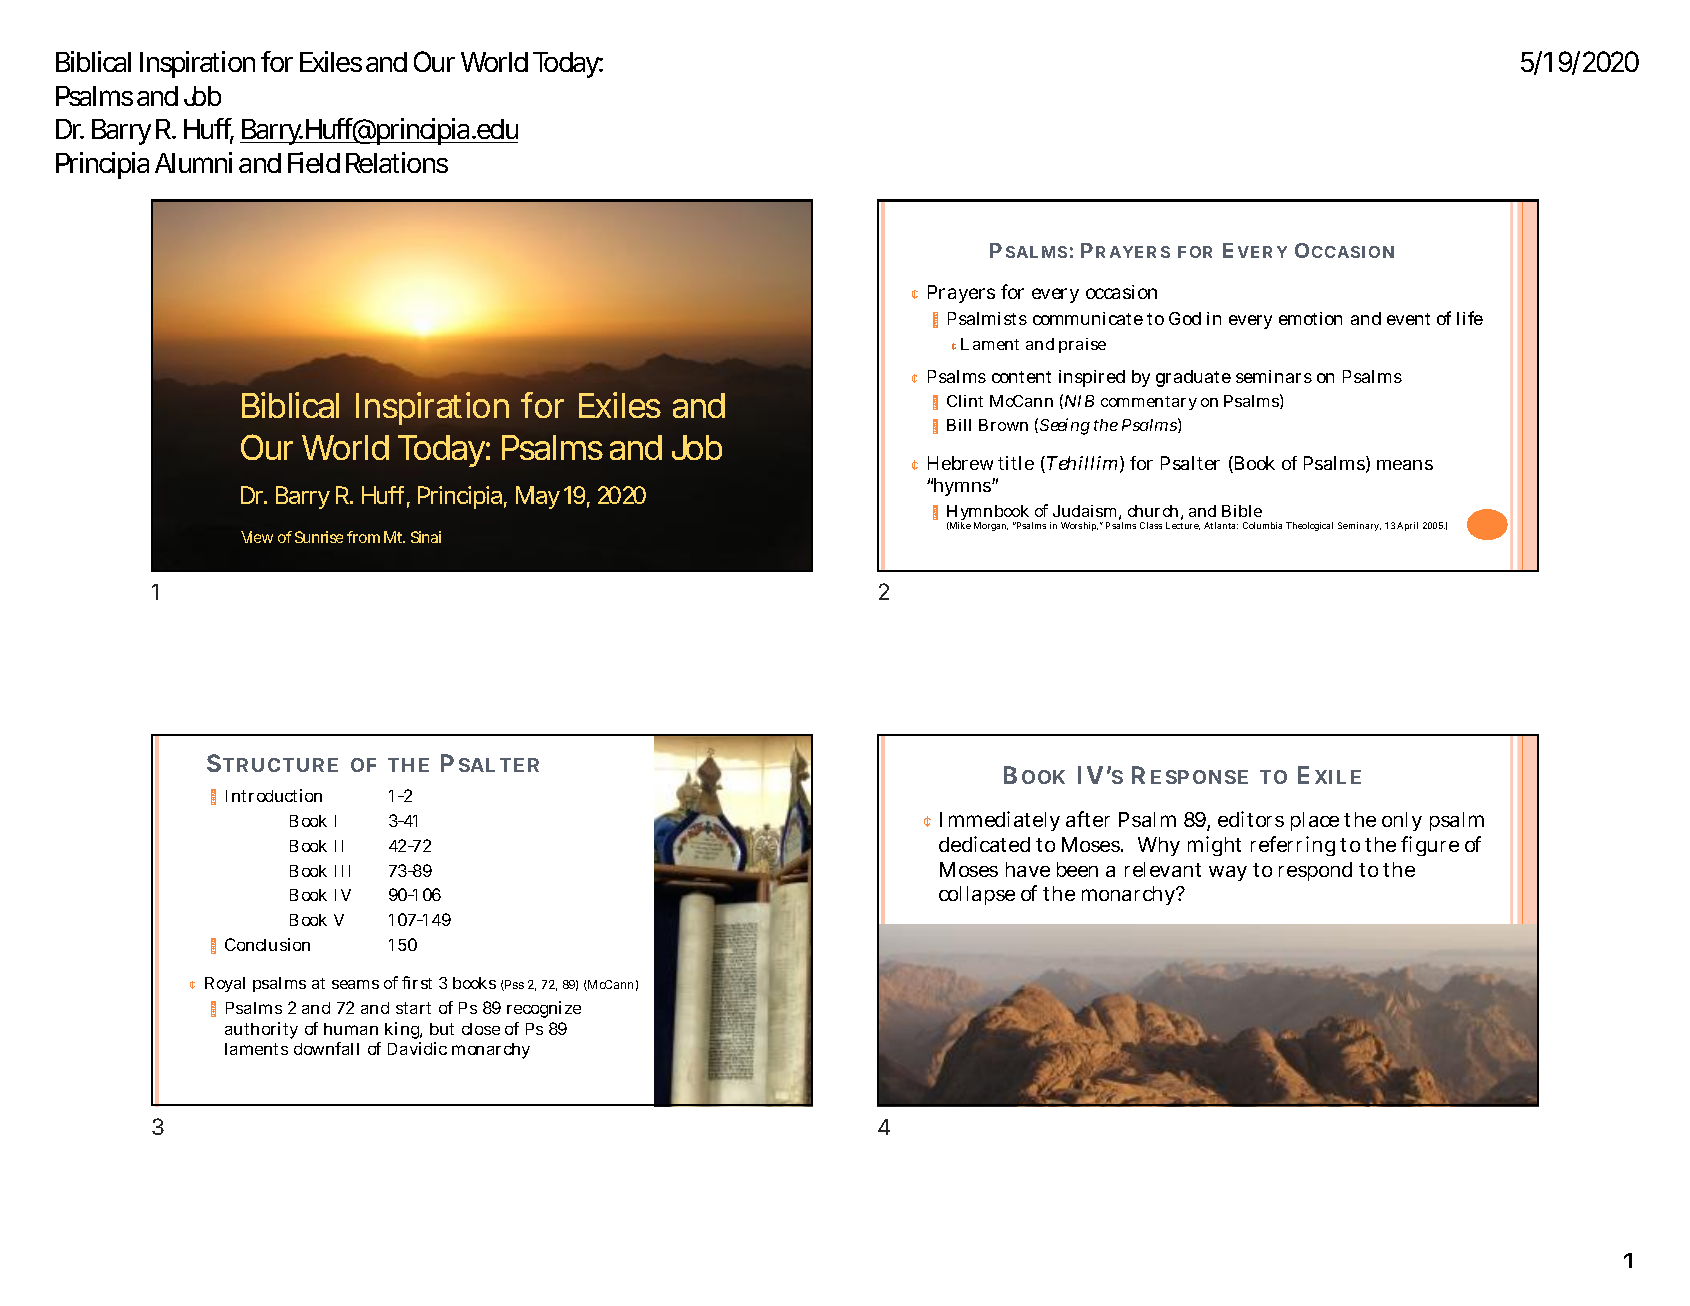 Image resolution: width=1690 pixels, height=1306 pixels. What do you see at coordinates (991, 526) in the screenshot?
I see `Morgan` at bounding box center [991, 526].
